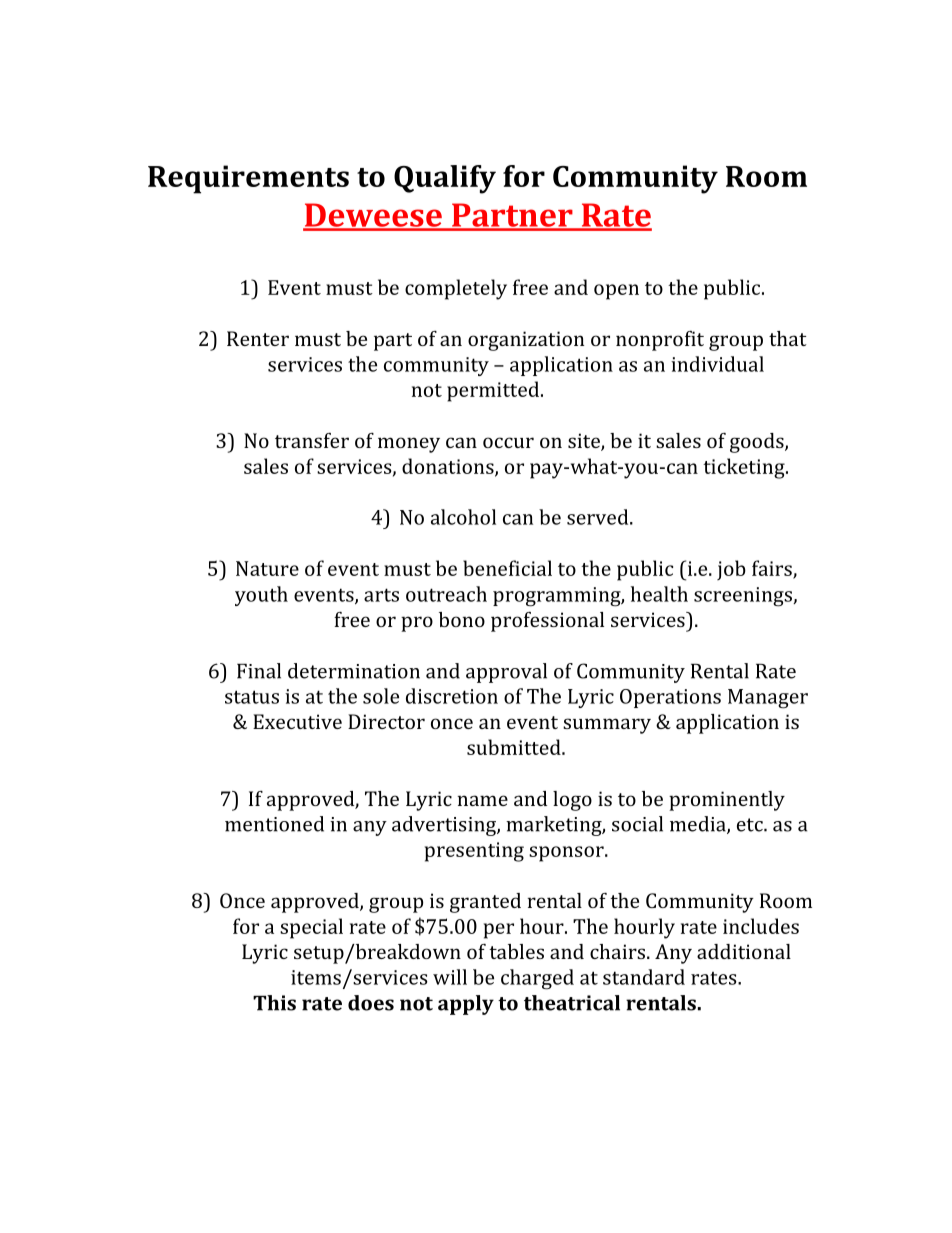 Image resolution: width=952 pixels, height=1233 pixels. I want to click on This, so click(274, 1003).
